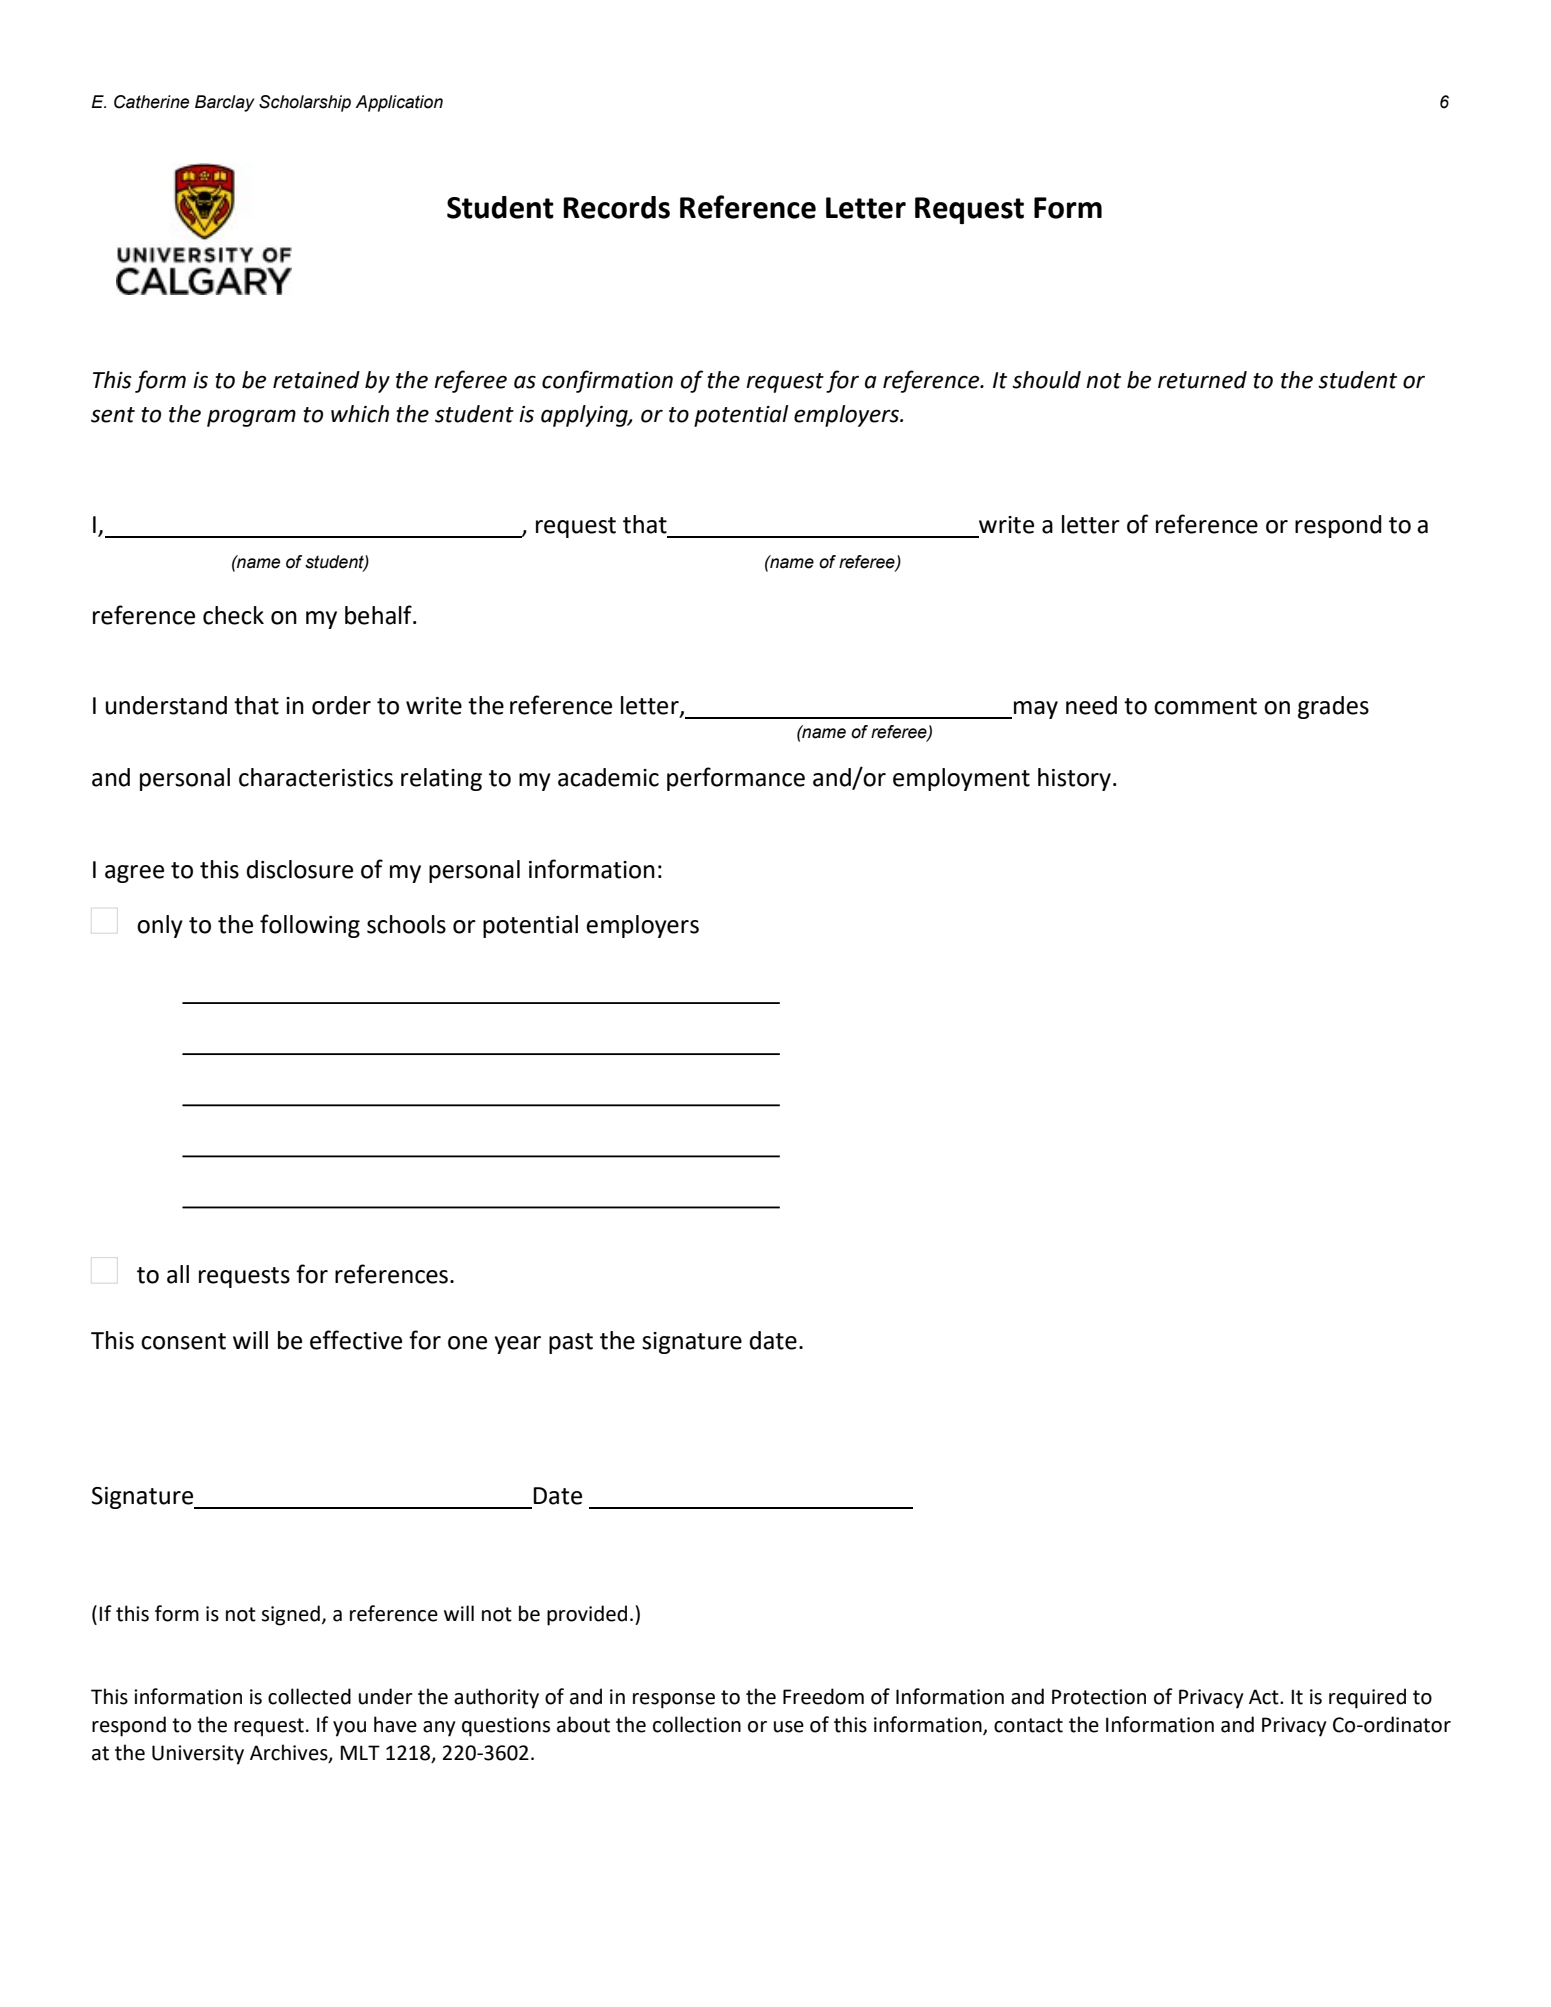 This screenshot has width=1551, height=2007. I want to click on Protection, so click(1099, 1697).
